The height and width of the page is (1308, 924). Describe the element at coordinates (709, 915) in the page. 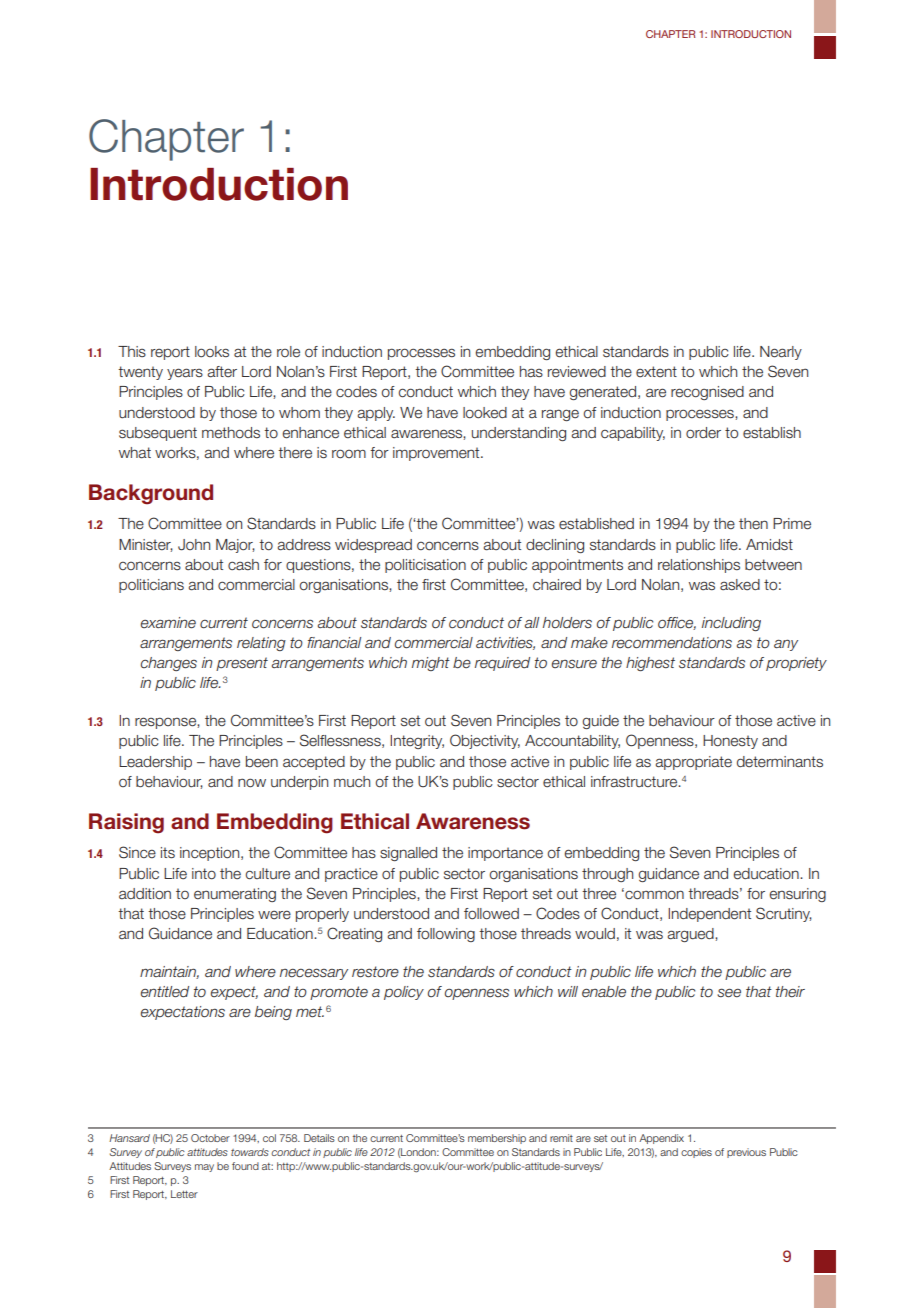

I see `Independent` at that location.
